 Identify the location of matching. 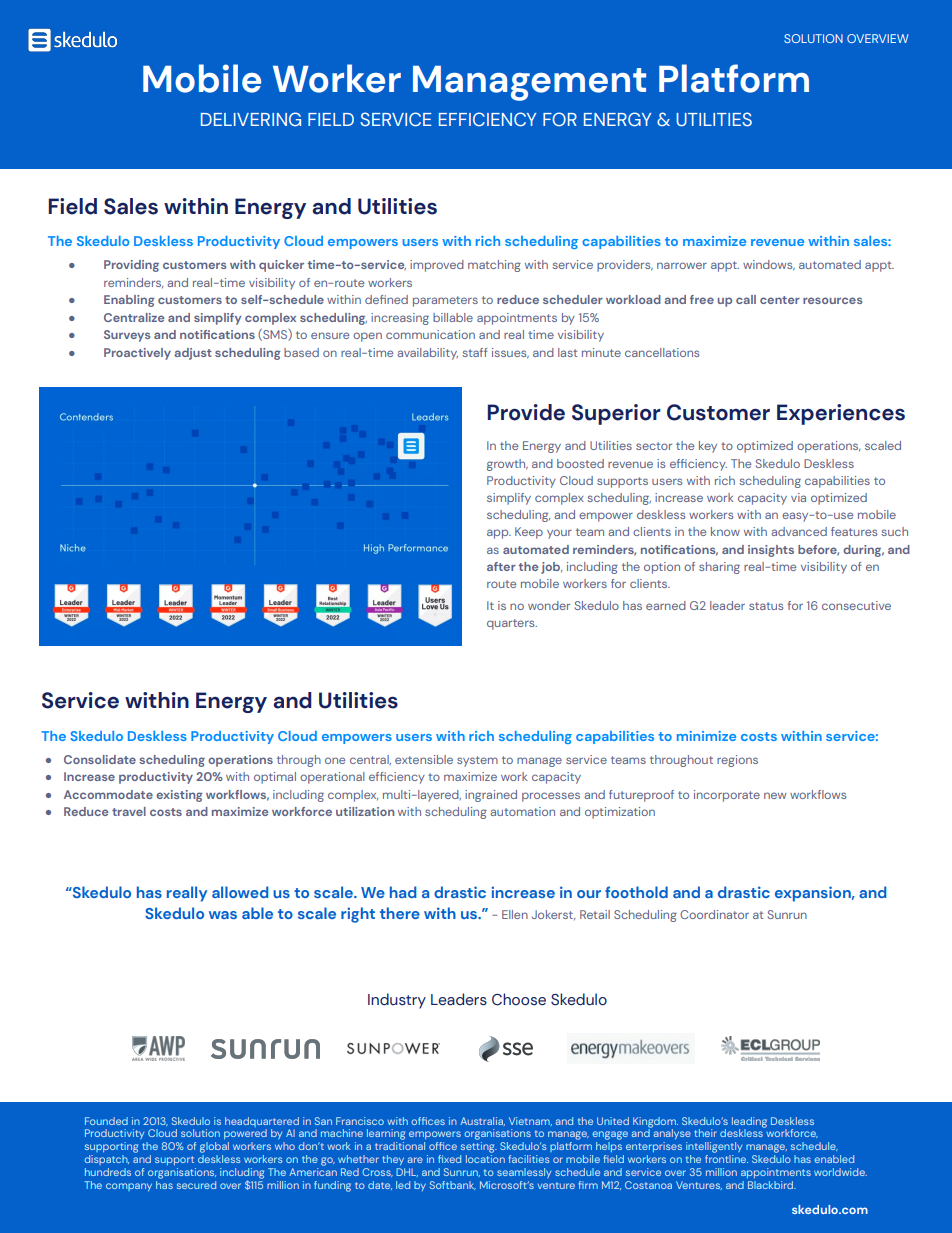
(494, 266).
